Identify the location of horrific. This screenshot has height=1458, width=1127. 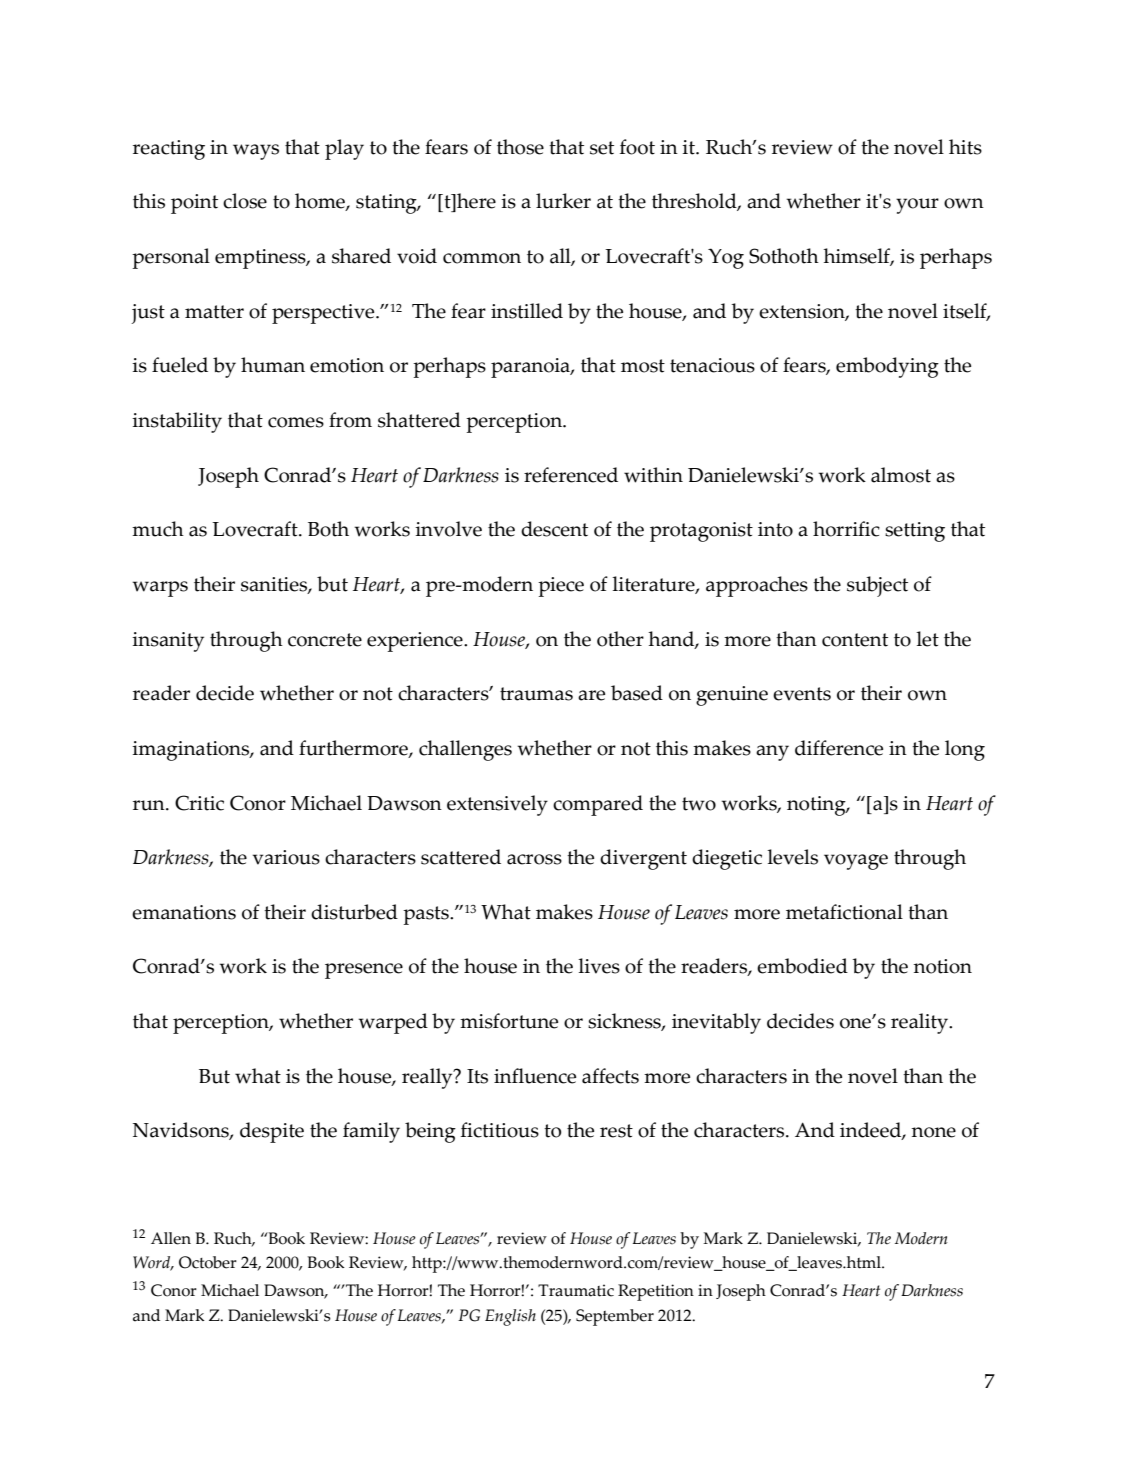
(846, 529).
